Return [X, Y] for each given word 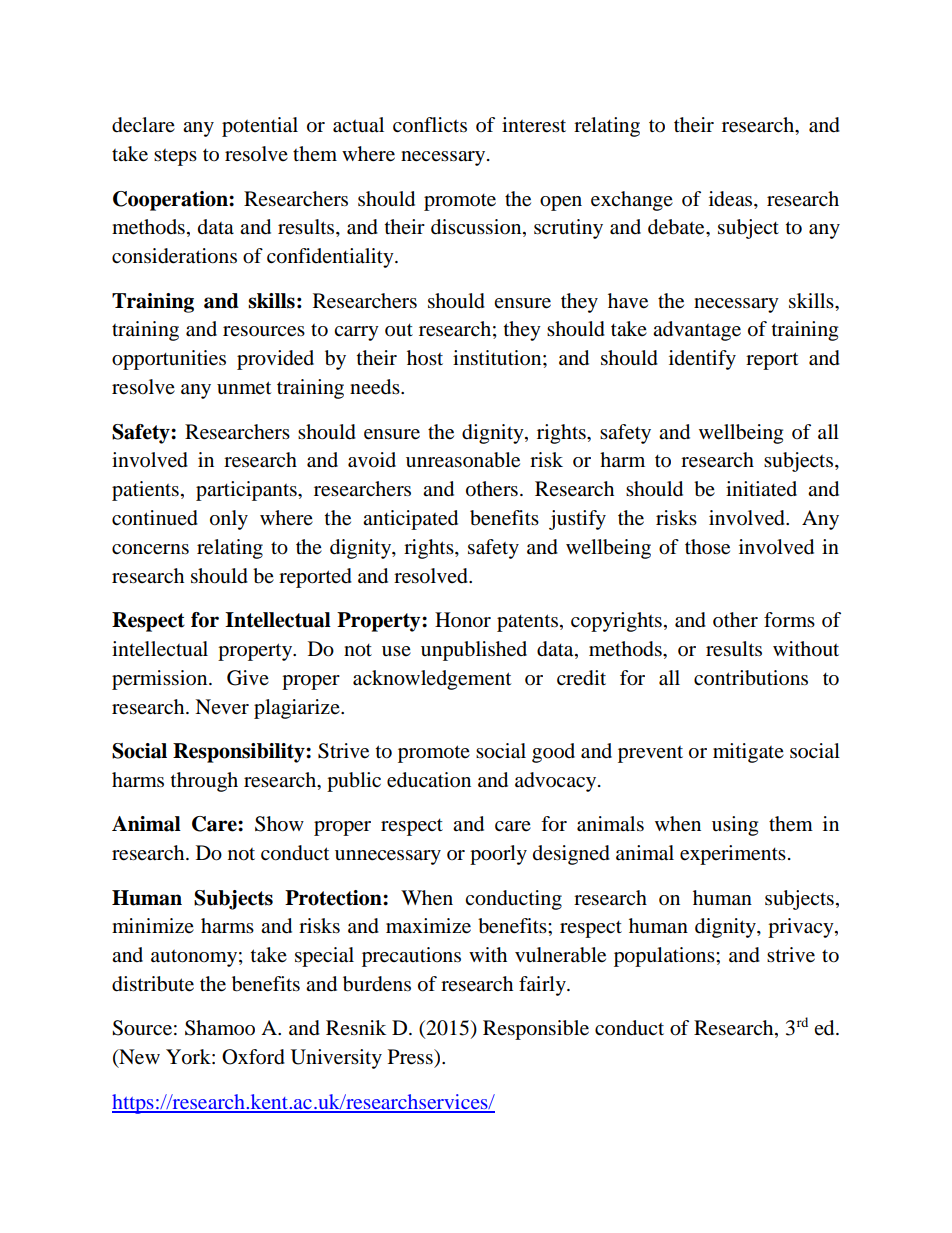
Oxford [253, 1057]
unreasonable [463, 460]
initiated [761, 489]
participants [247, 491]
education [429, 780]
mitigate [748, 753]
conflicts [430, 125]
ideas [732, 199]
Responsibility [240, 753]
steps [175, 157]
